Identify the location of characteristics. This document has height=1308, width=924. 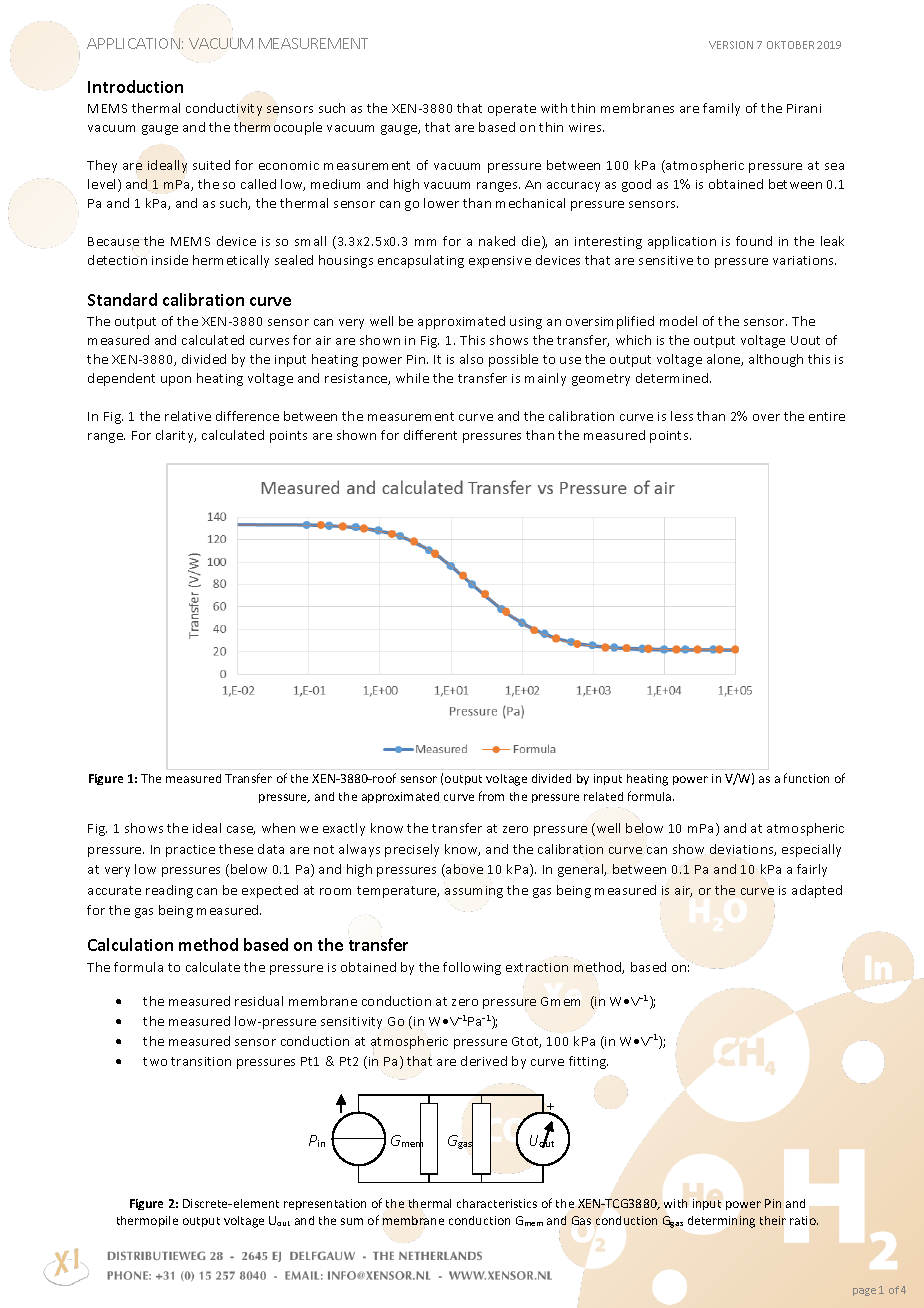
(497, 1203).
